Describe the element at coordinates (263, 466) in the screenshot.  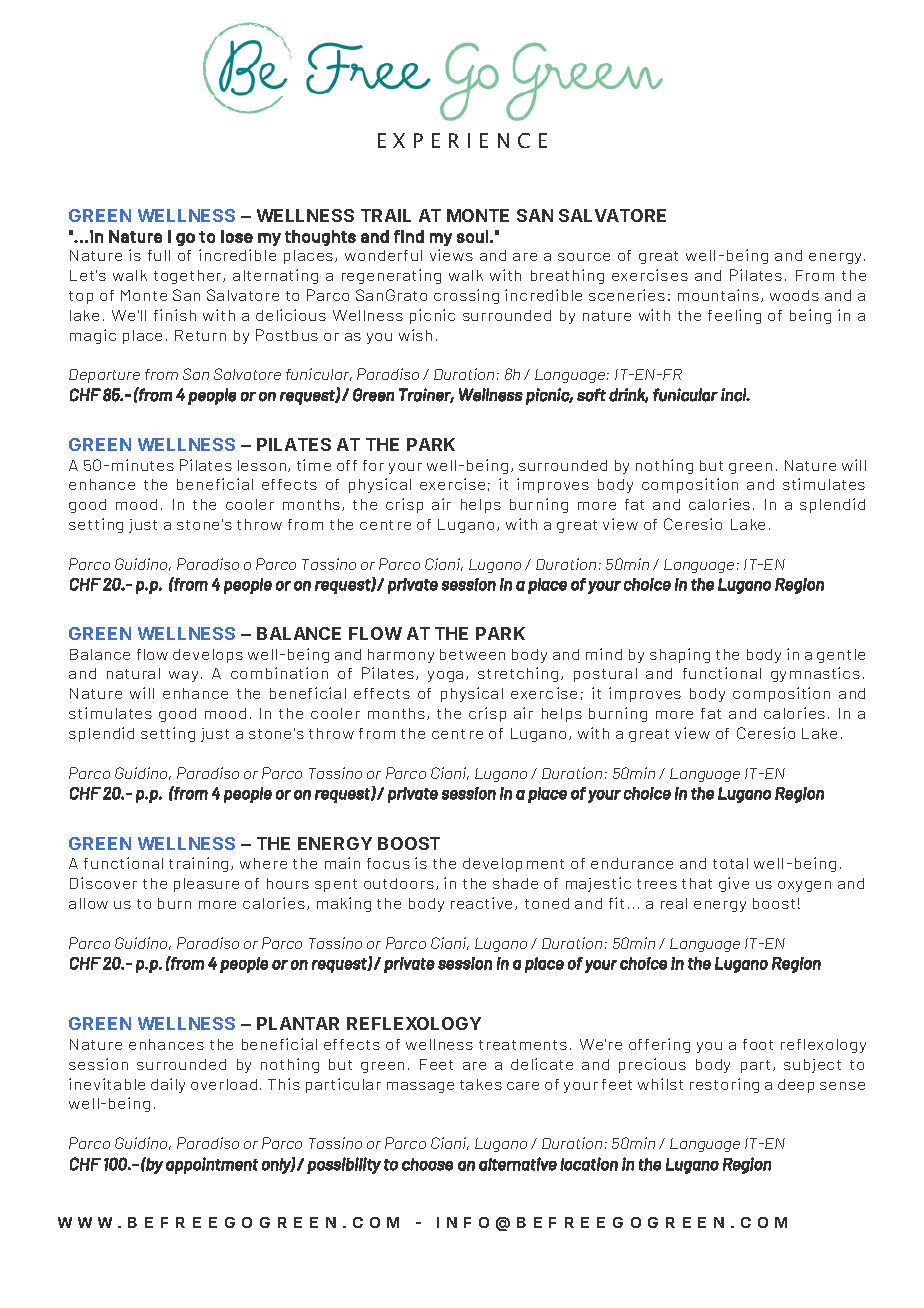
I see `lesson` at that location.
